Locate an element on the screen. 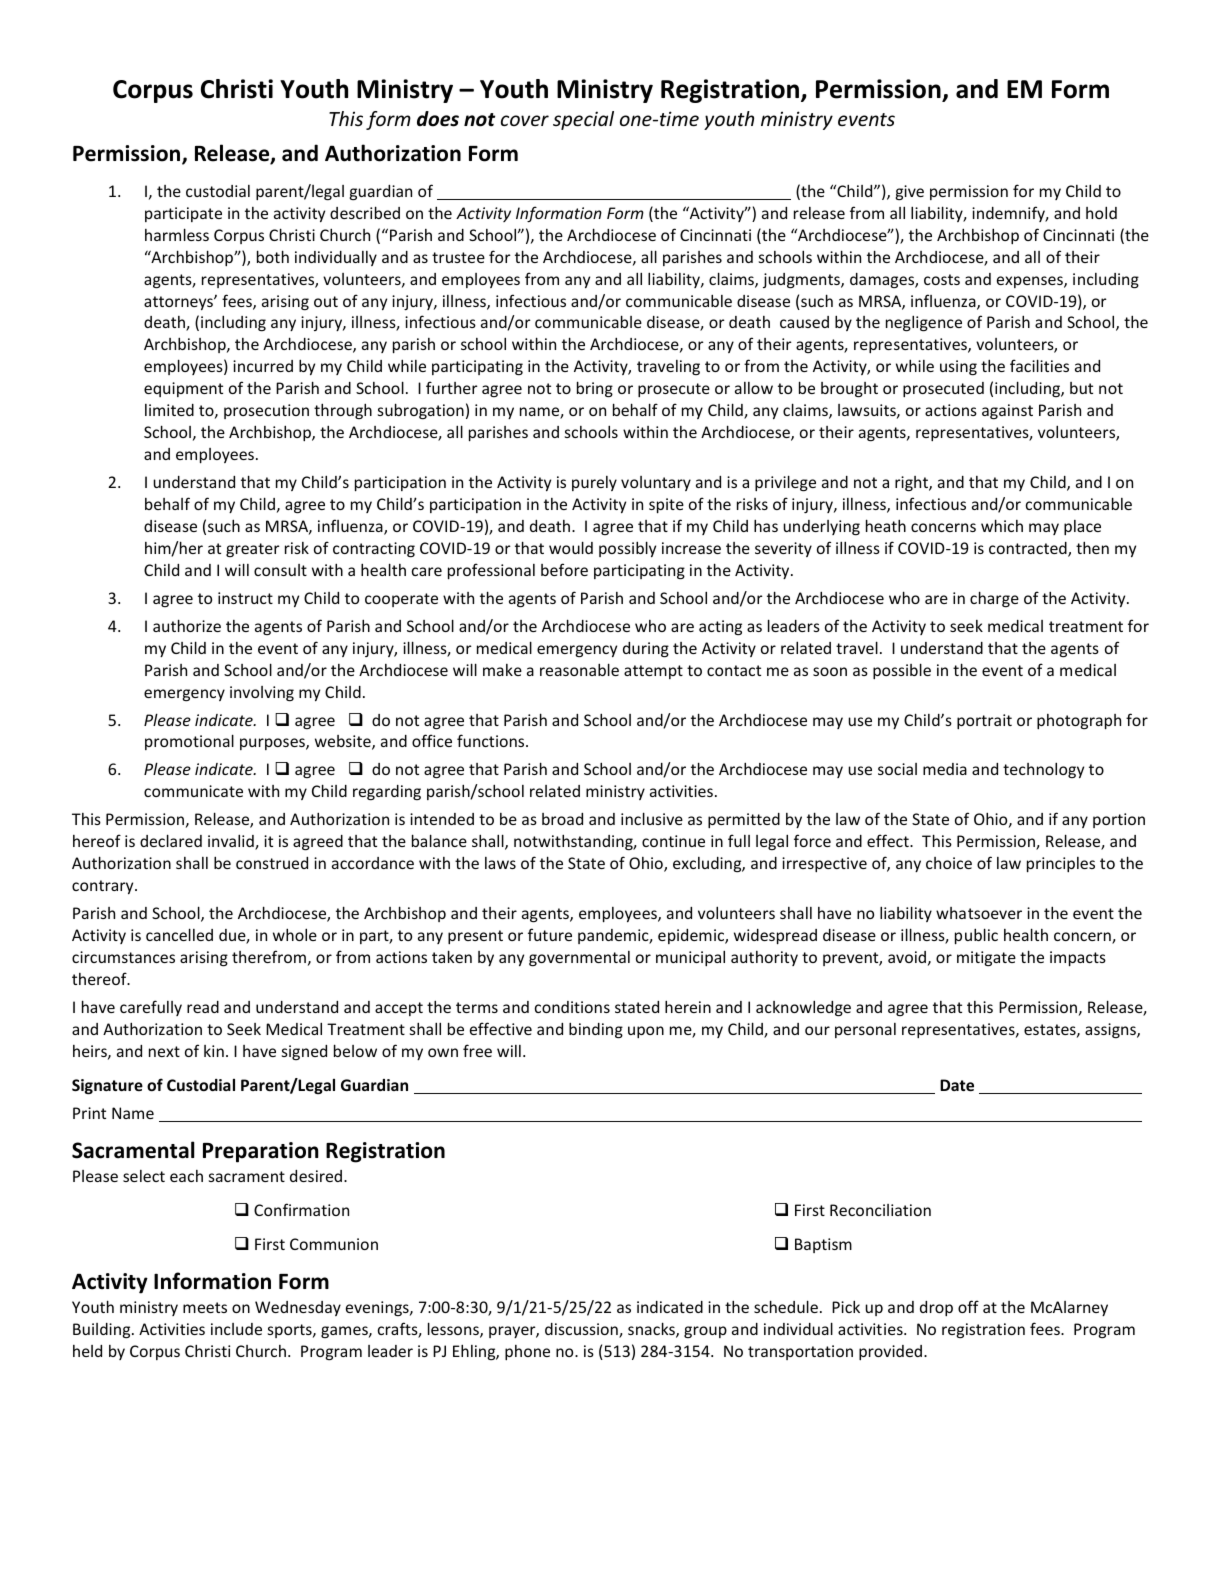 The height and width of the screenshot is (1582, 1223). purely is located at coordinates (594, 483).
